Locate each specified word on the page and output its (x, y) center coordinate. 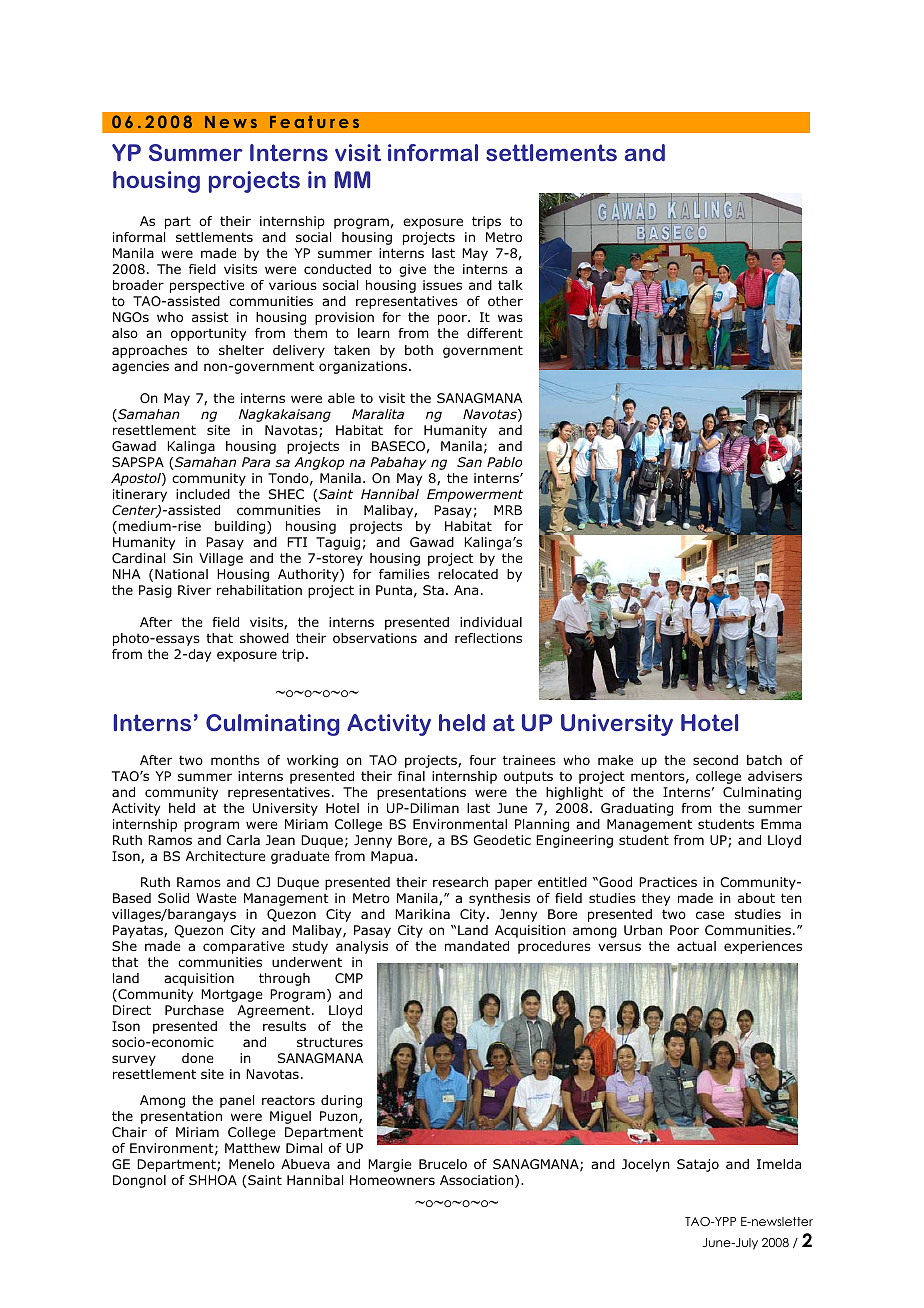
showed (264, 638)
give (412, 270)
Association (478, 1181)
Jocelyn (646, 1165)
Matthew (252, 1148)
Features (314, 121)
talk (510, 285)
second (715, 760)
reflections (488, 638)
